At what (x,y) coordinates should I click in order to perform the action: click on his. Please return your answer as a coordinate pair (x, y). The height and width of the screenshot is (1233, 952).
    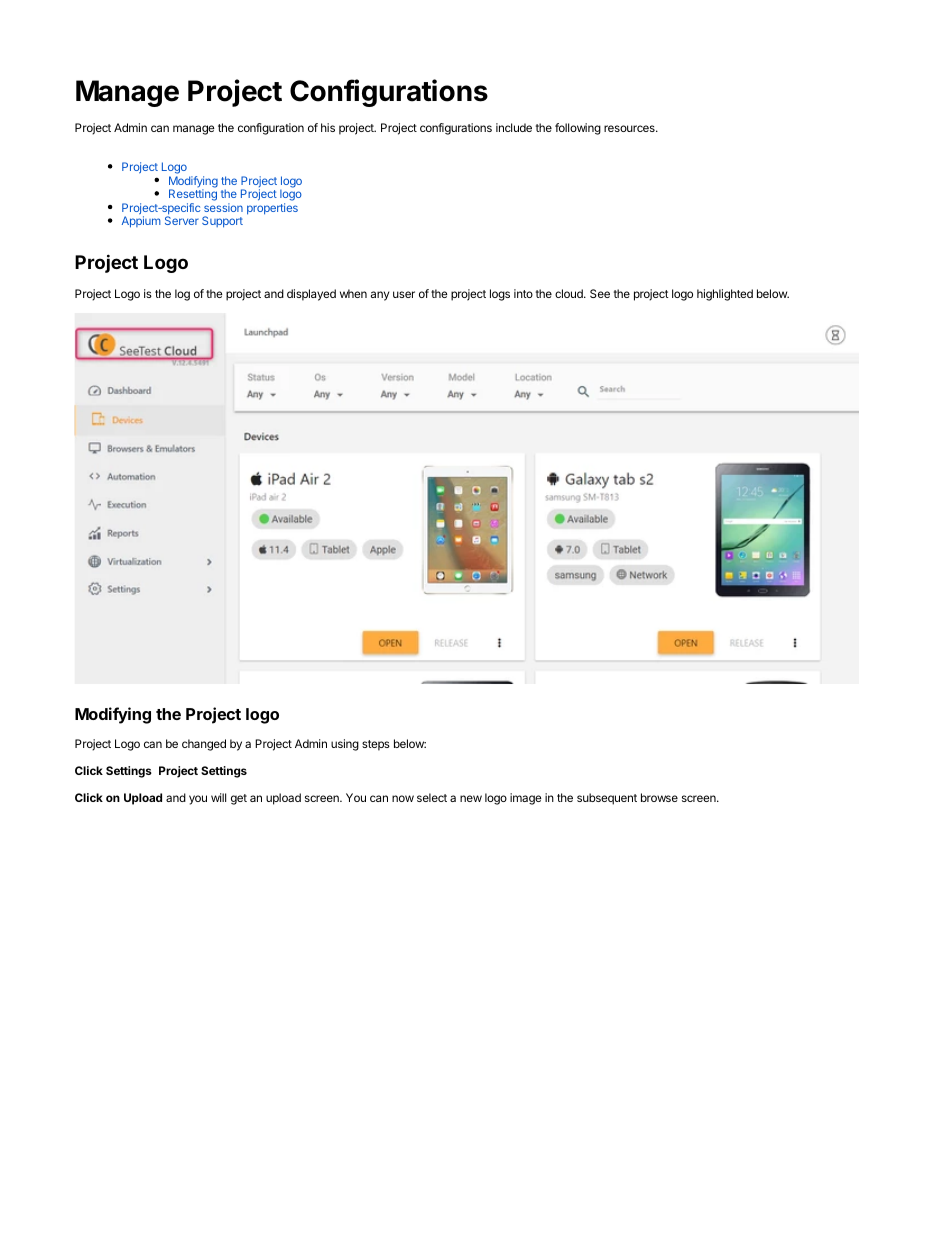
    Looking at the image, I should click on (328, 127).
